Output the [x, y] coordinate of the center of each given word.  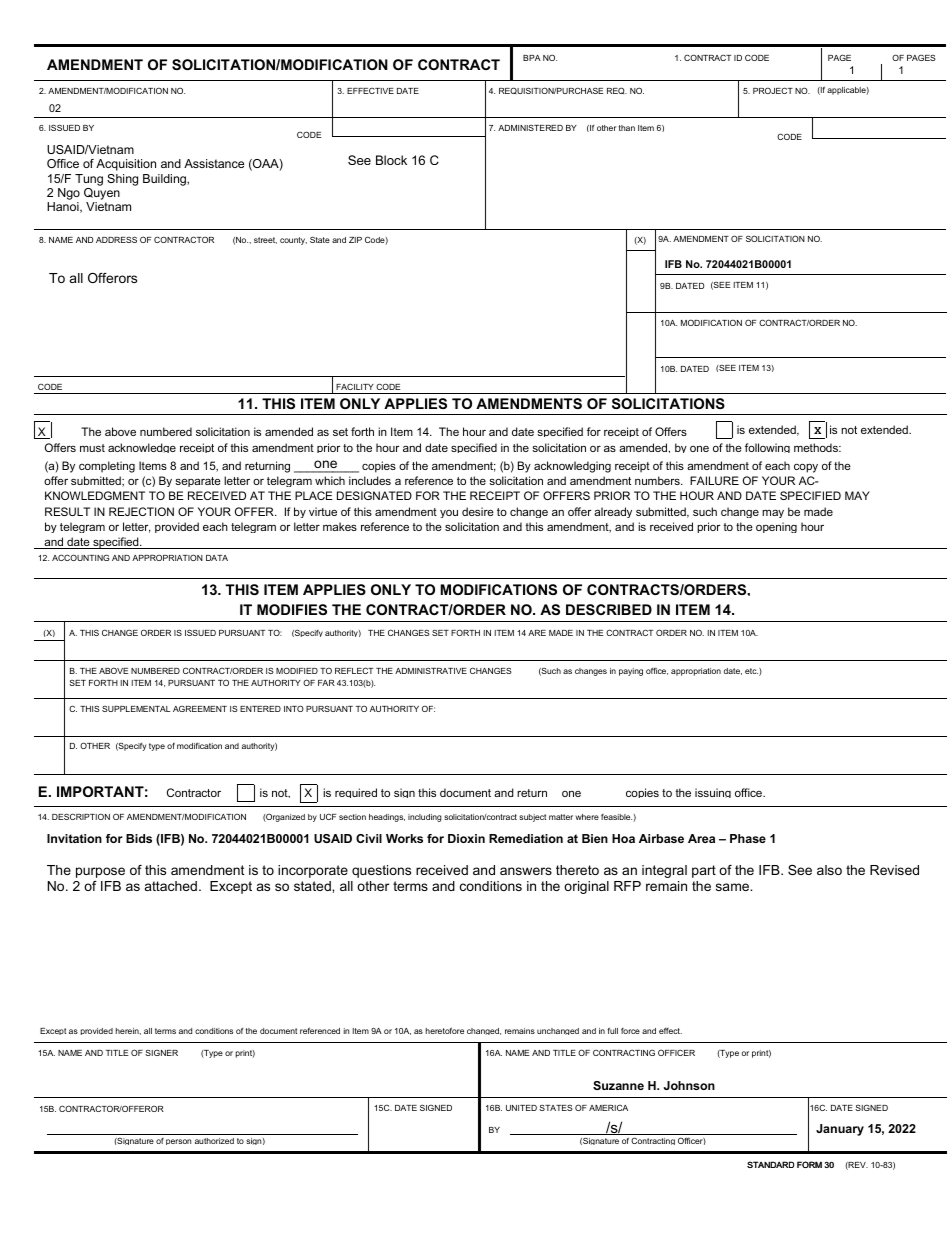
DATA [217, 558]
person [178, 1142]
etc [751, 671]
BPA [532, 58]
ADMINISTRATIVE [431, 671]
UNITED [521, 1108]
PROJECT [773, 90]
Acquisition [126, 165]
